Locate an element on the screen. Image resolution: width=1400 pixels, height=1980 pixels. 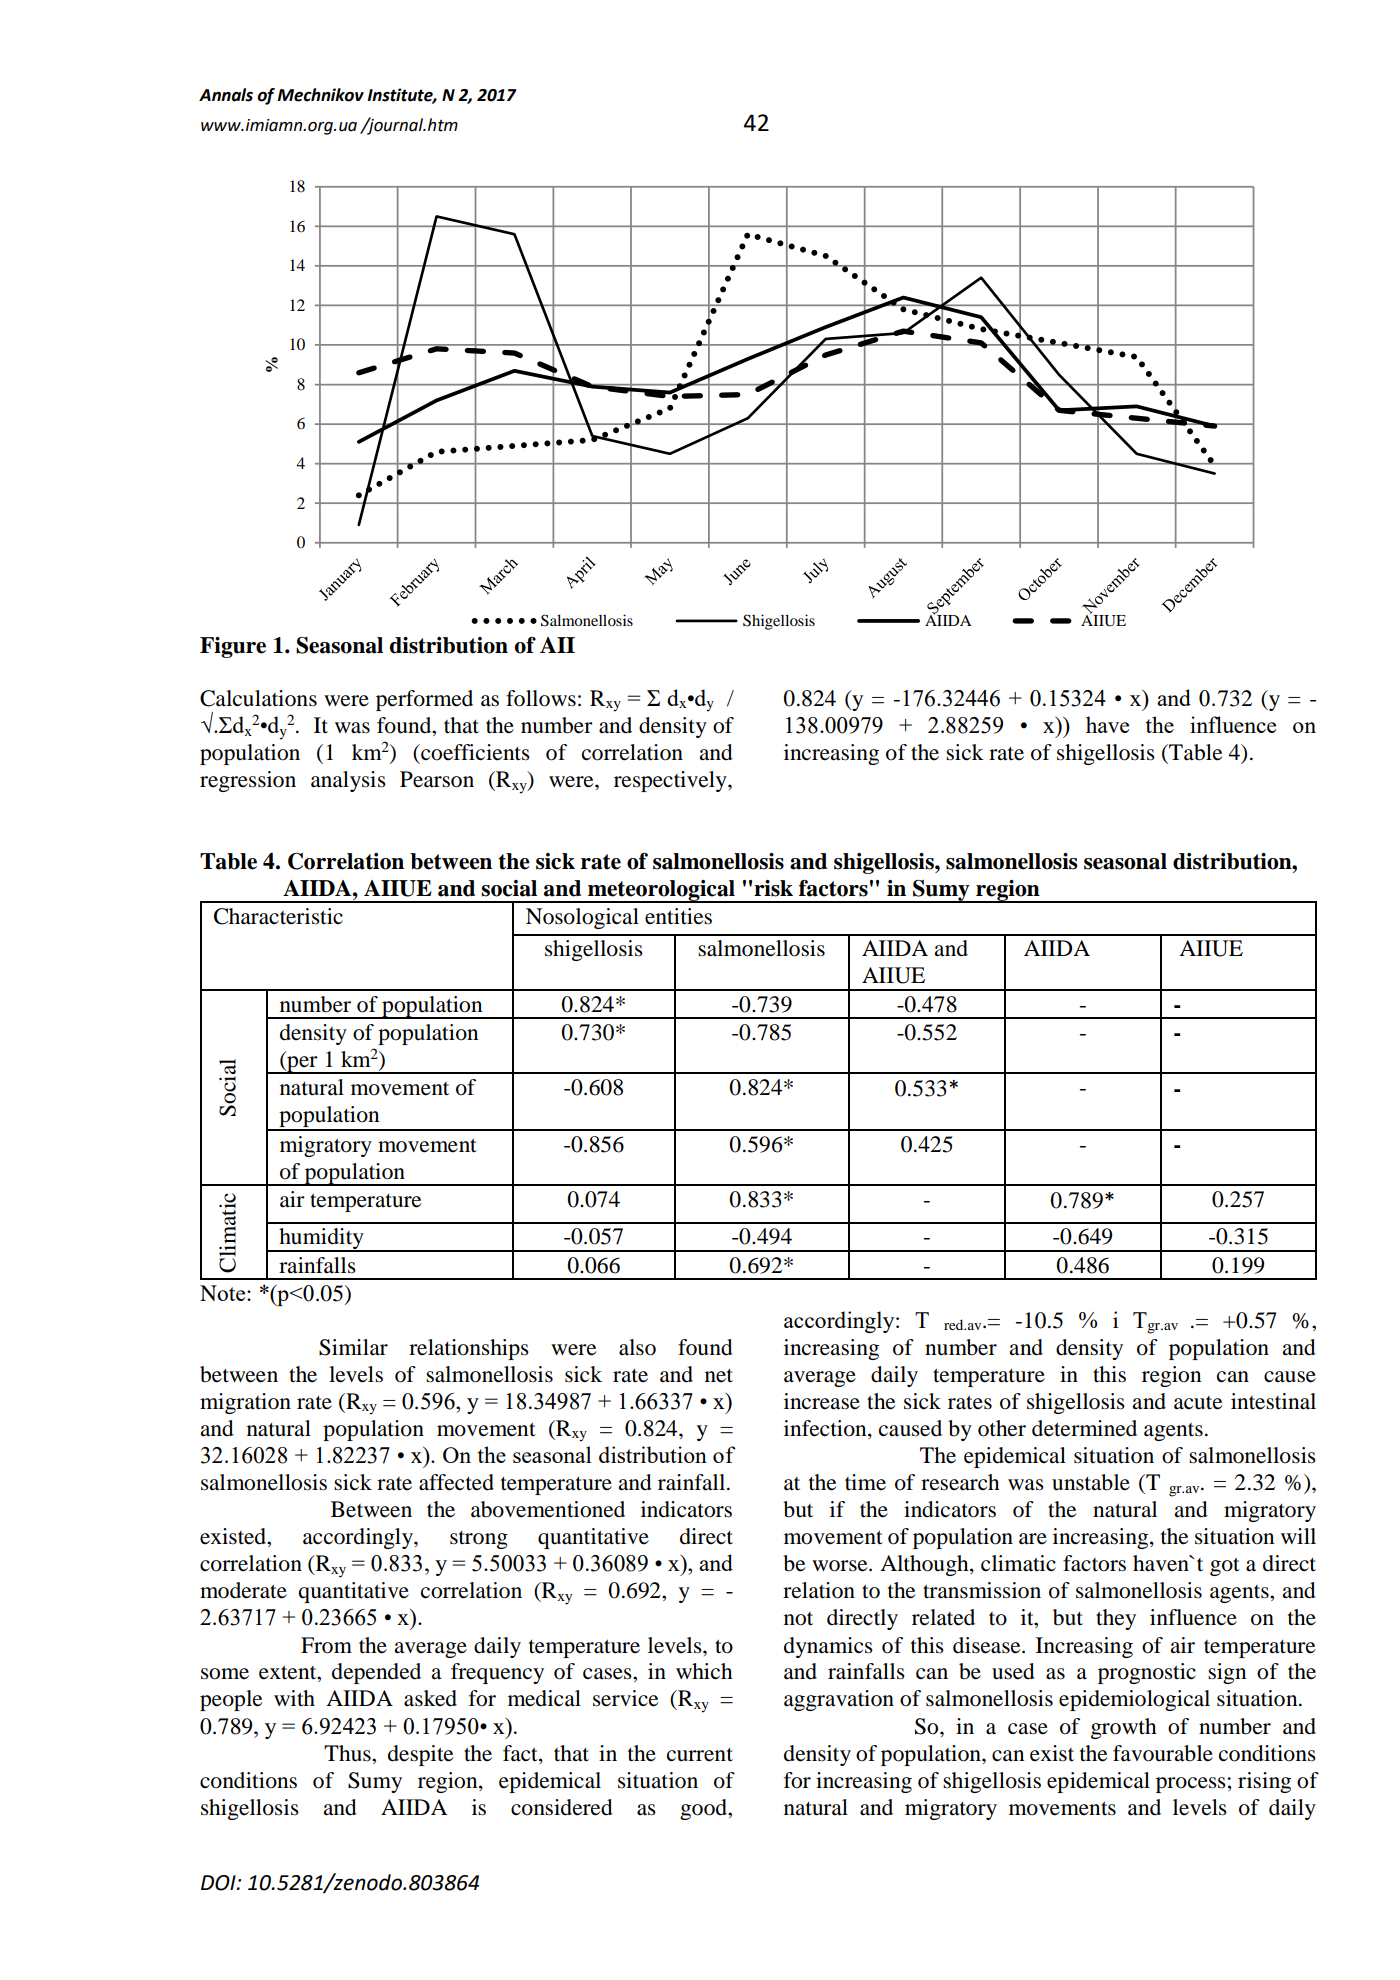
net is located at coordinates (719, 1376).
